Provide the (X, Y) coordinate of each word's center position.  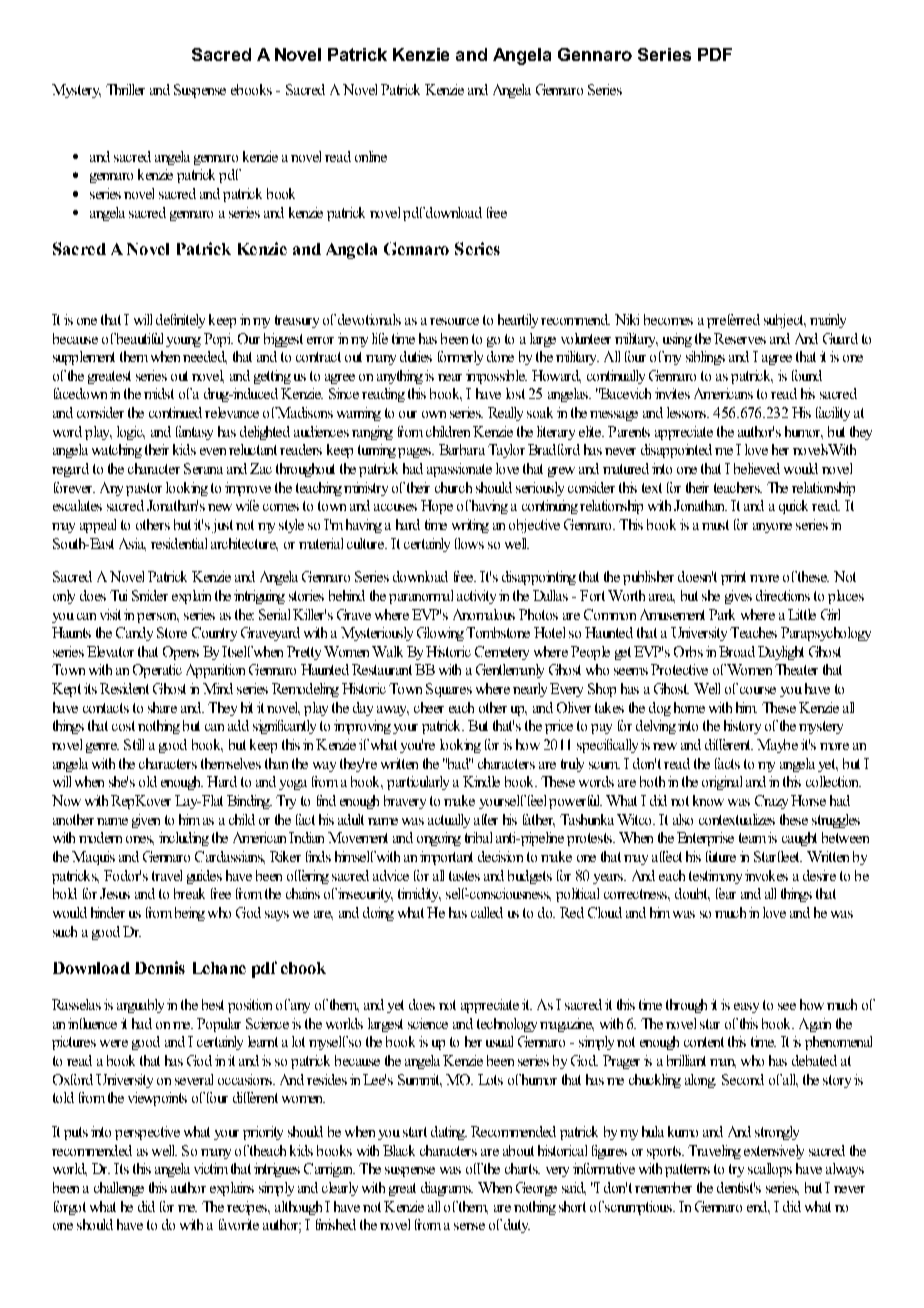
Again (815, 1025)
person (158, 618)
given (146, 821)
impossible (496, 377)
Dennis (160, 967)
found (807, 375)
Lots (490, 1079)
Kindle (481, 781)
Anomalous (484, 614)
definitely (180, 321)
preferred (733, 321)
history (742, 727)
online (371, 156)
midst (159, 393)
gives (738, 597)
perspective (147, 1133)
